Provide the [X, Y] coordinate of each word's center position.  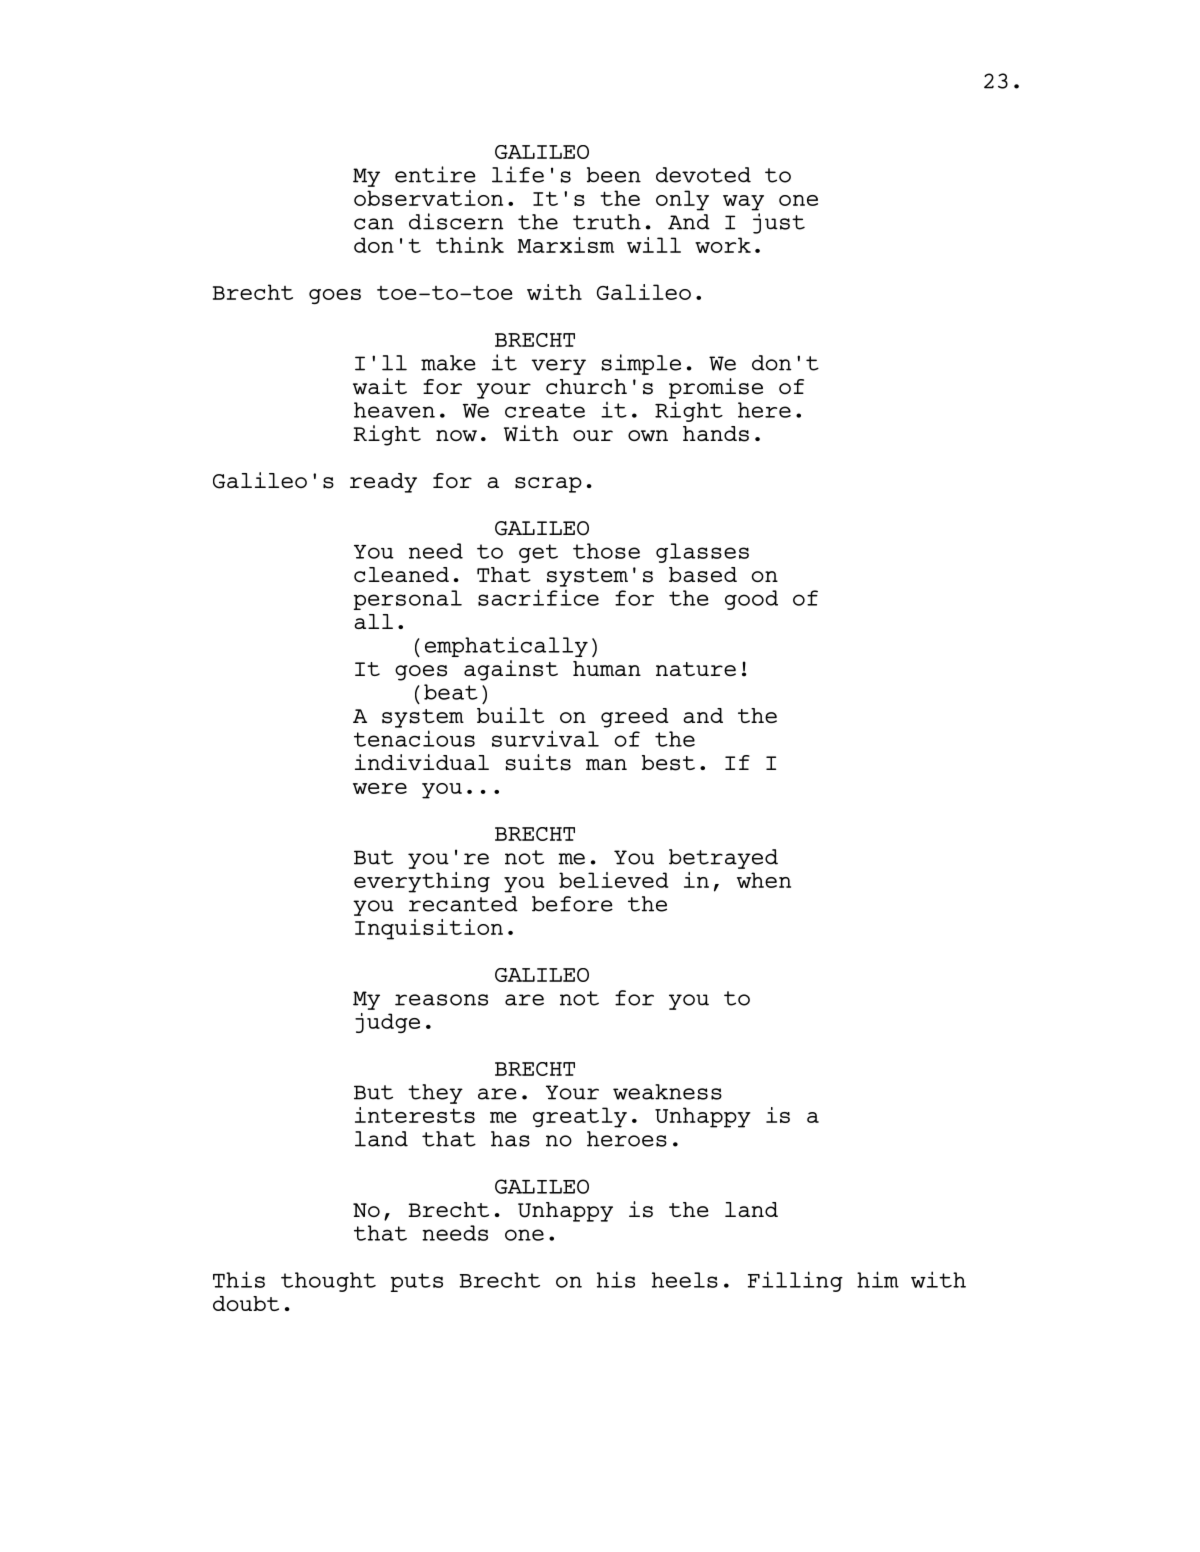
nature [696, 669]
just [779, 223]
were [380, 788]
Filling [795, 1281]
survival [545, 738]
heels [685, 1280]
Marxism [566, 245]
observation [428, 198]
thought [328, 1282]
